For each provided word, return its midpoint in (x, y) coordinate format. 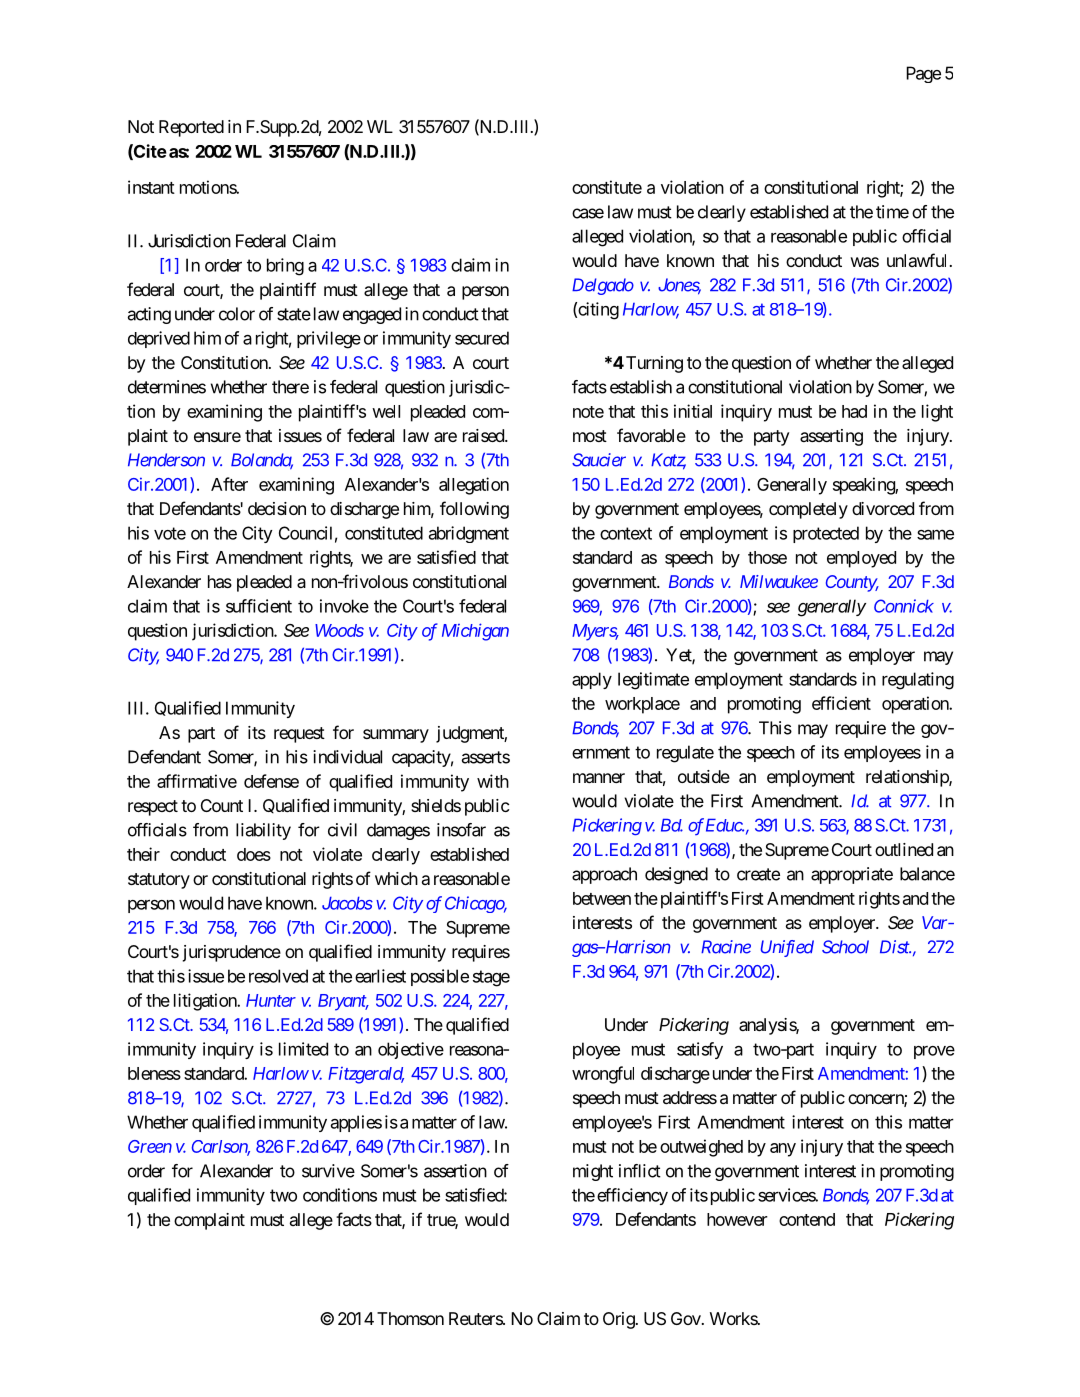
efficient (841, 703)
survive (328, 1171)
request (299, 735)
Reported (191, 128)
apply (592, 680)
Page (923, 74)
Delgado (603, 286)
